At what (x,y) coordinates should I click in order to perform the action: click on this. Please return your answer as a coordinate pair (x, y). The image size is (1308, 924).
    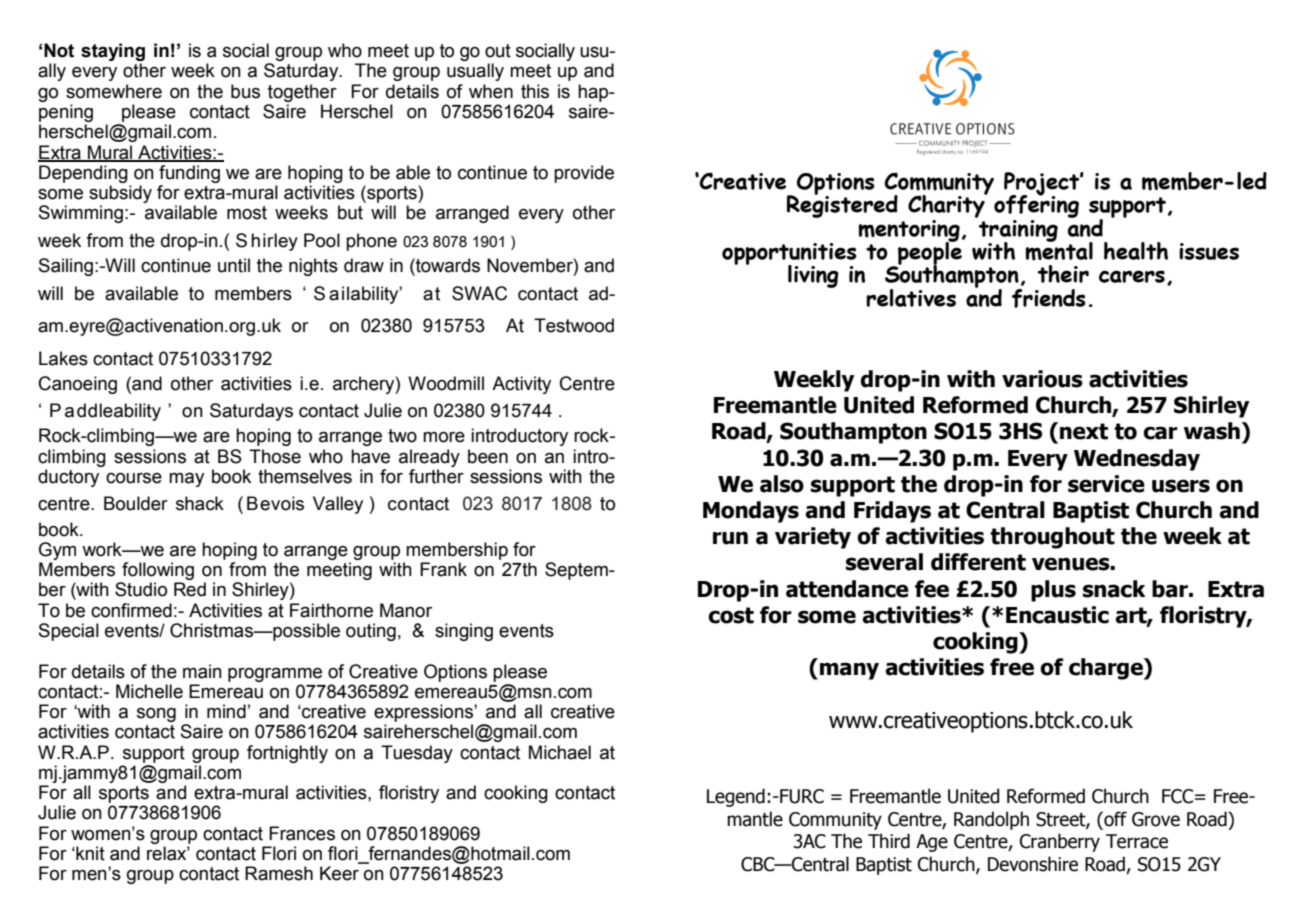
    Looking at the image, I should click on (535, 91).
